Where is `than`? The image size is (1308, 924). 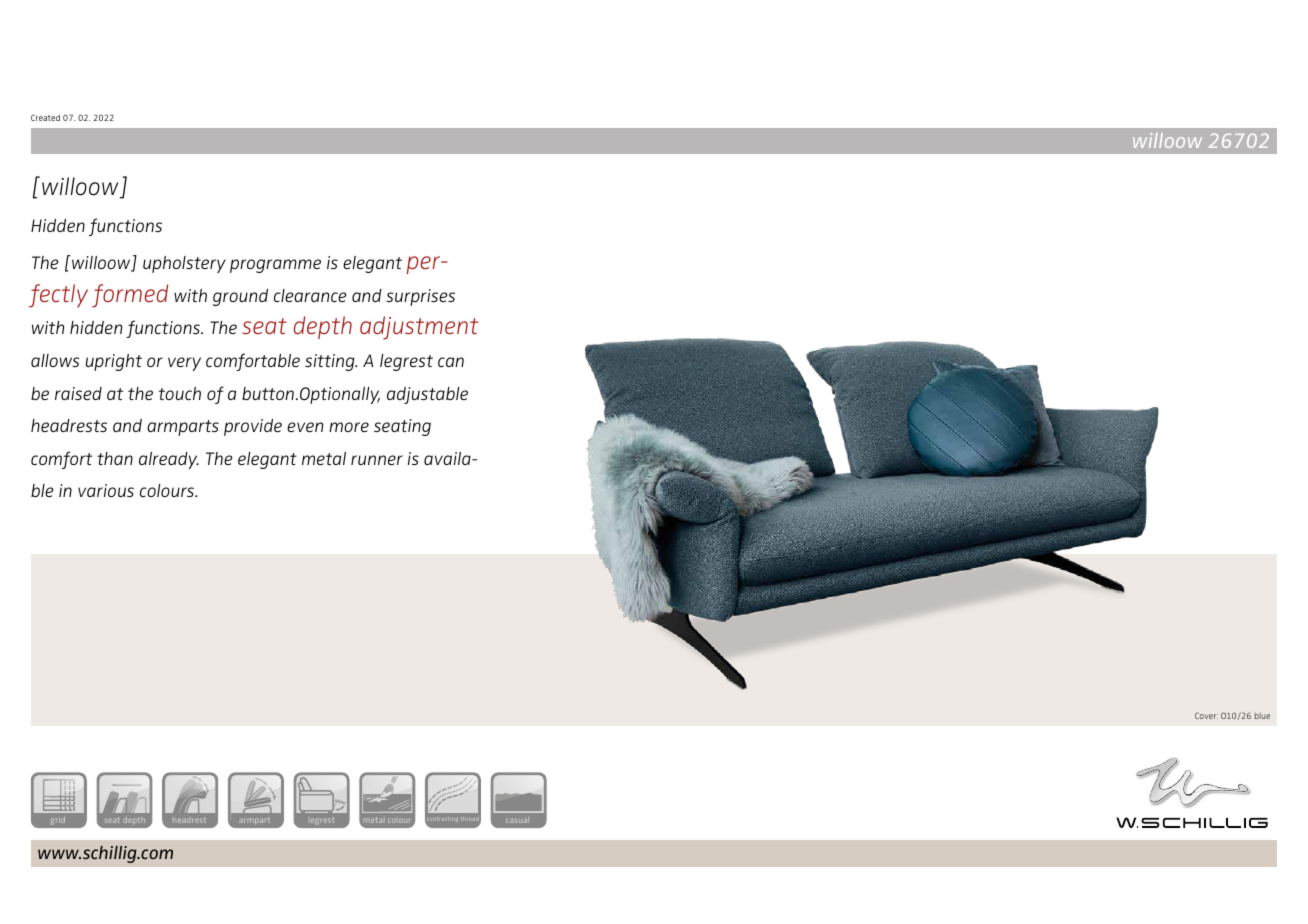 than is located at coordinates (115, 458).
